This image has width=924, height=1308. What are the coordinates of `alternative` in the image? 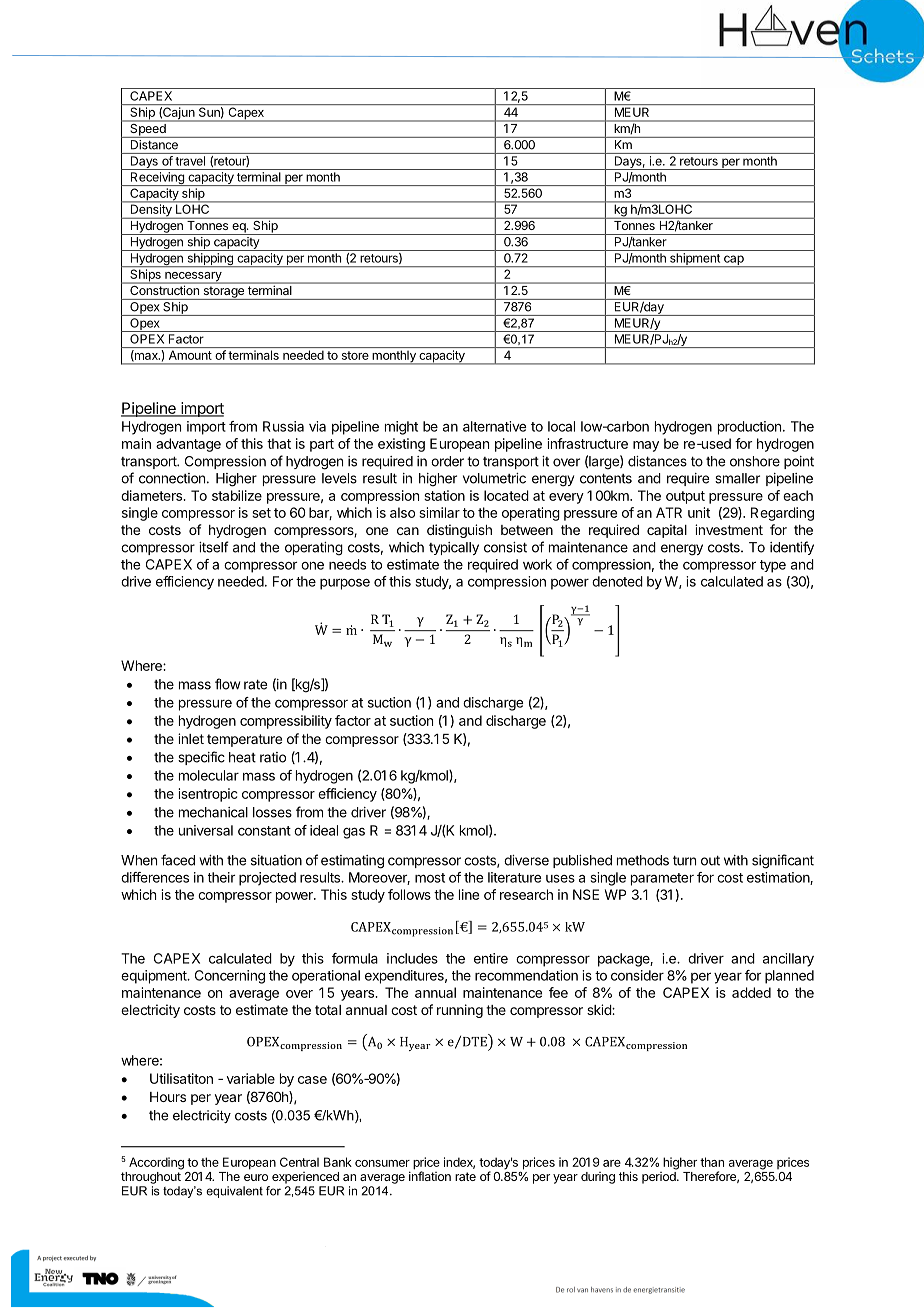 It's located at (494, 426).
